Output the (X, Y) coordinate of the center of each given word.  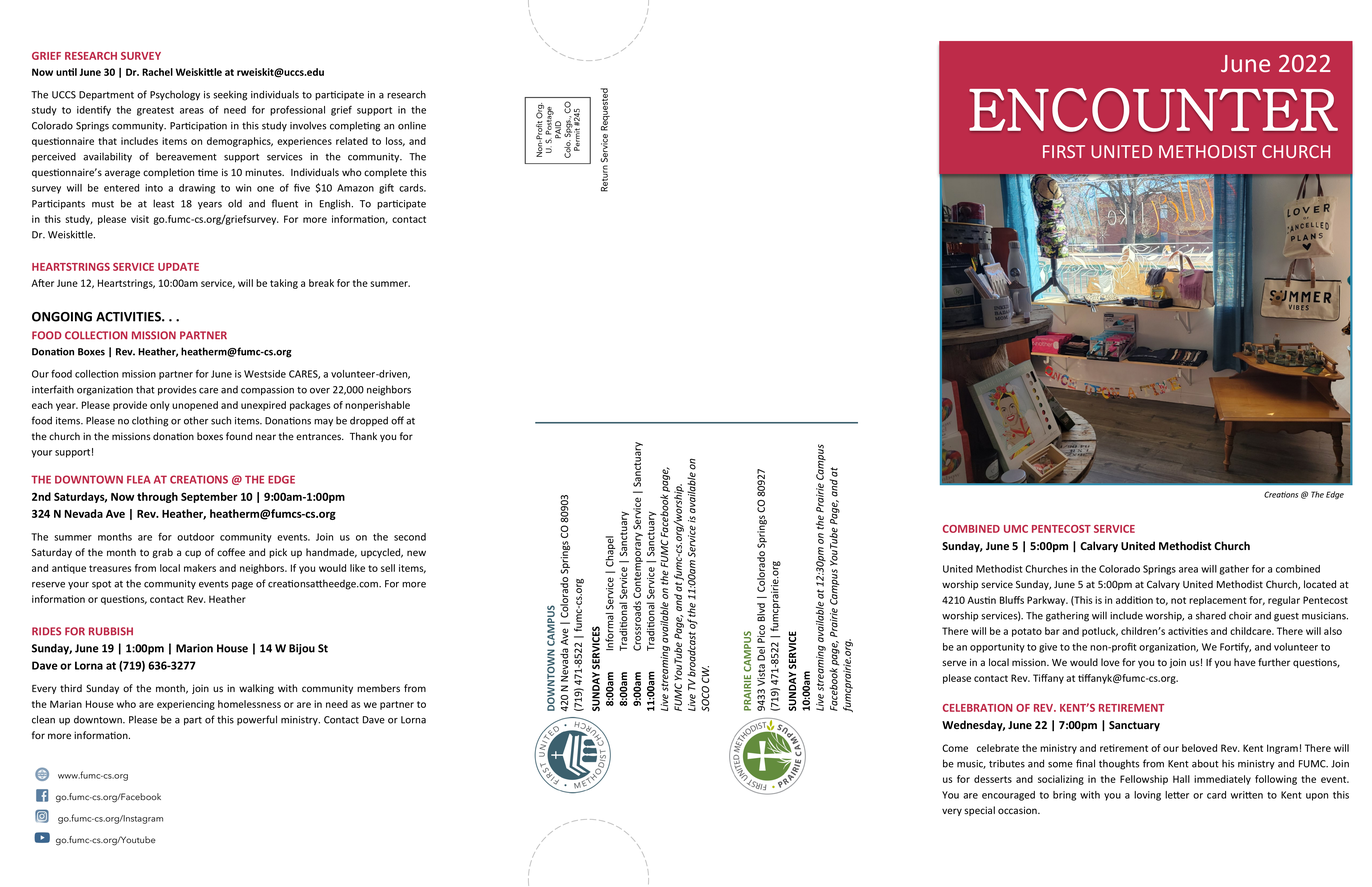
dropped (369, 421)
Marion (194, 648)
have (1245, 662)
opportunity (997, 648)
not (1178, 600)
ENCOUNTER (1153, 110)
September (209, 497)
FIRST (1064, 151)
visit (140, 219)
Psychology (175, 95)
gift (386, 189)
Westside (265, 374)
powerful (257, 720)
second (410, 537)
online (412, 126)
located (1320, 584)
